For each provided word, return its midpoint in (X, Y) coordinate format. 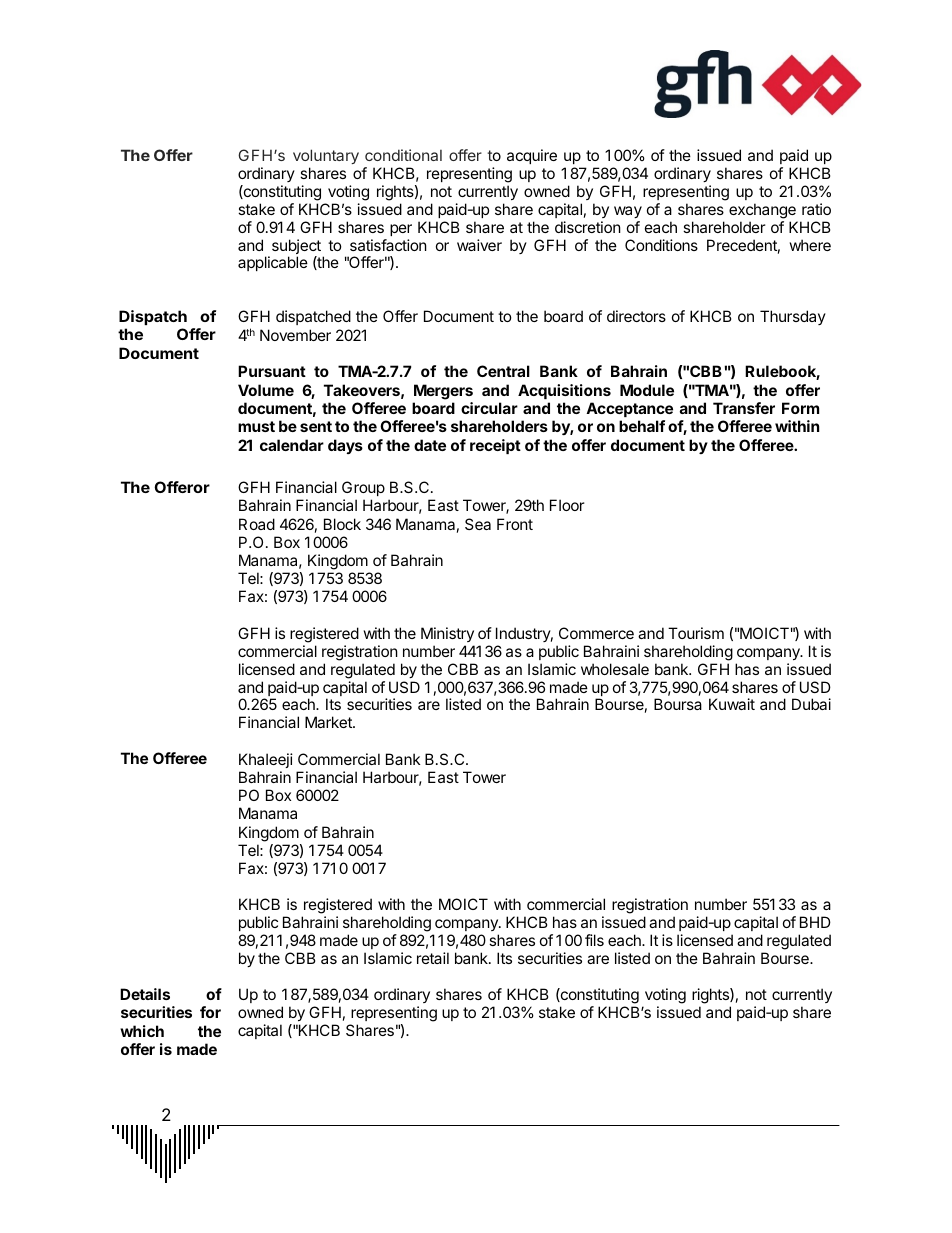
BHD (815, 922)
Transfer (744, 408)
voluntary (326, 156)
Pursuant (272, 371)
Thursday (793, 317)
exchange (762, 211)
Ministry (447, 634)
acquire (532, 156)
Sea (478, 524)
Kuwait (732, 704)
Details (145, 994)
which (142, 1031)
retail (433, 958)
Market (329, 722)
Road (257, 524)
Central (503, 371)
